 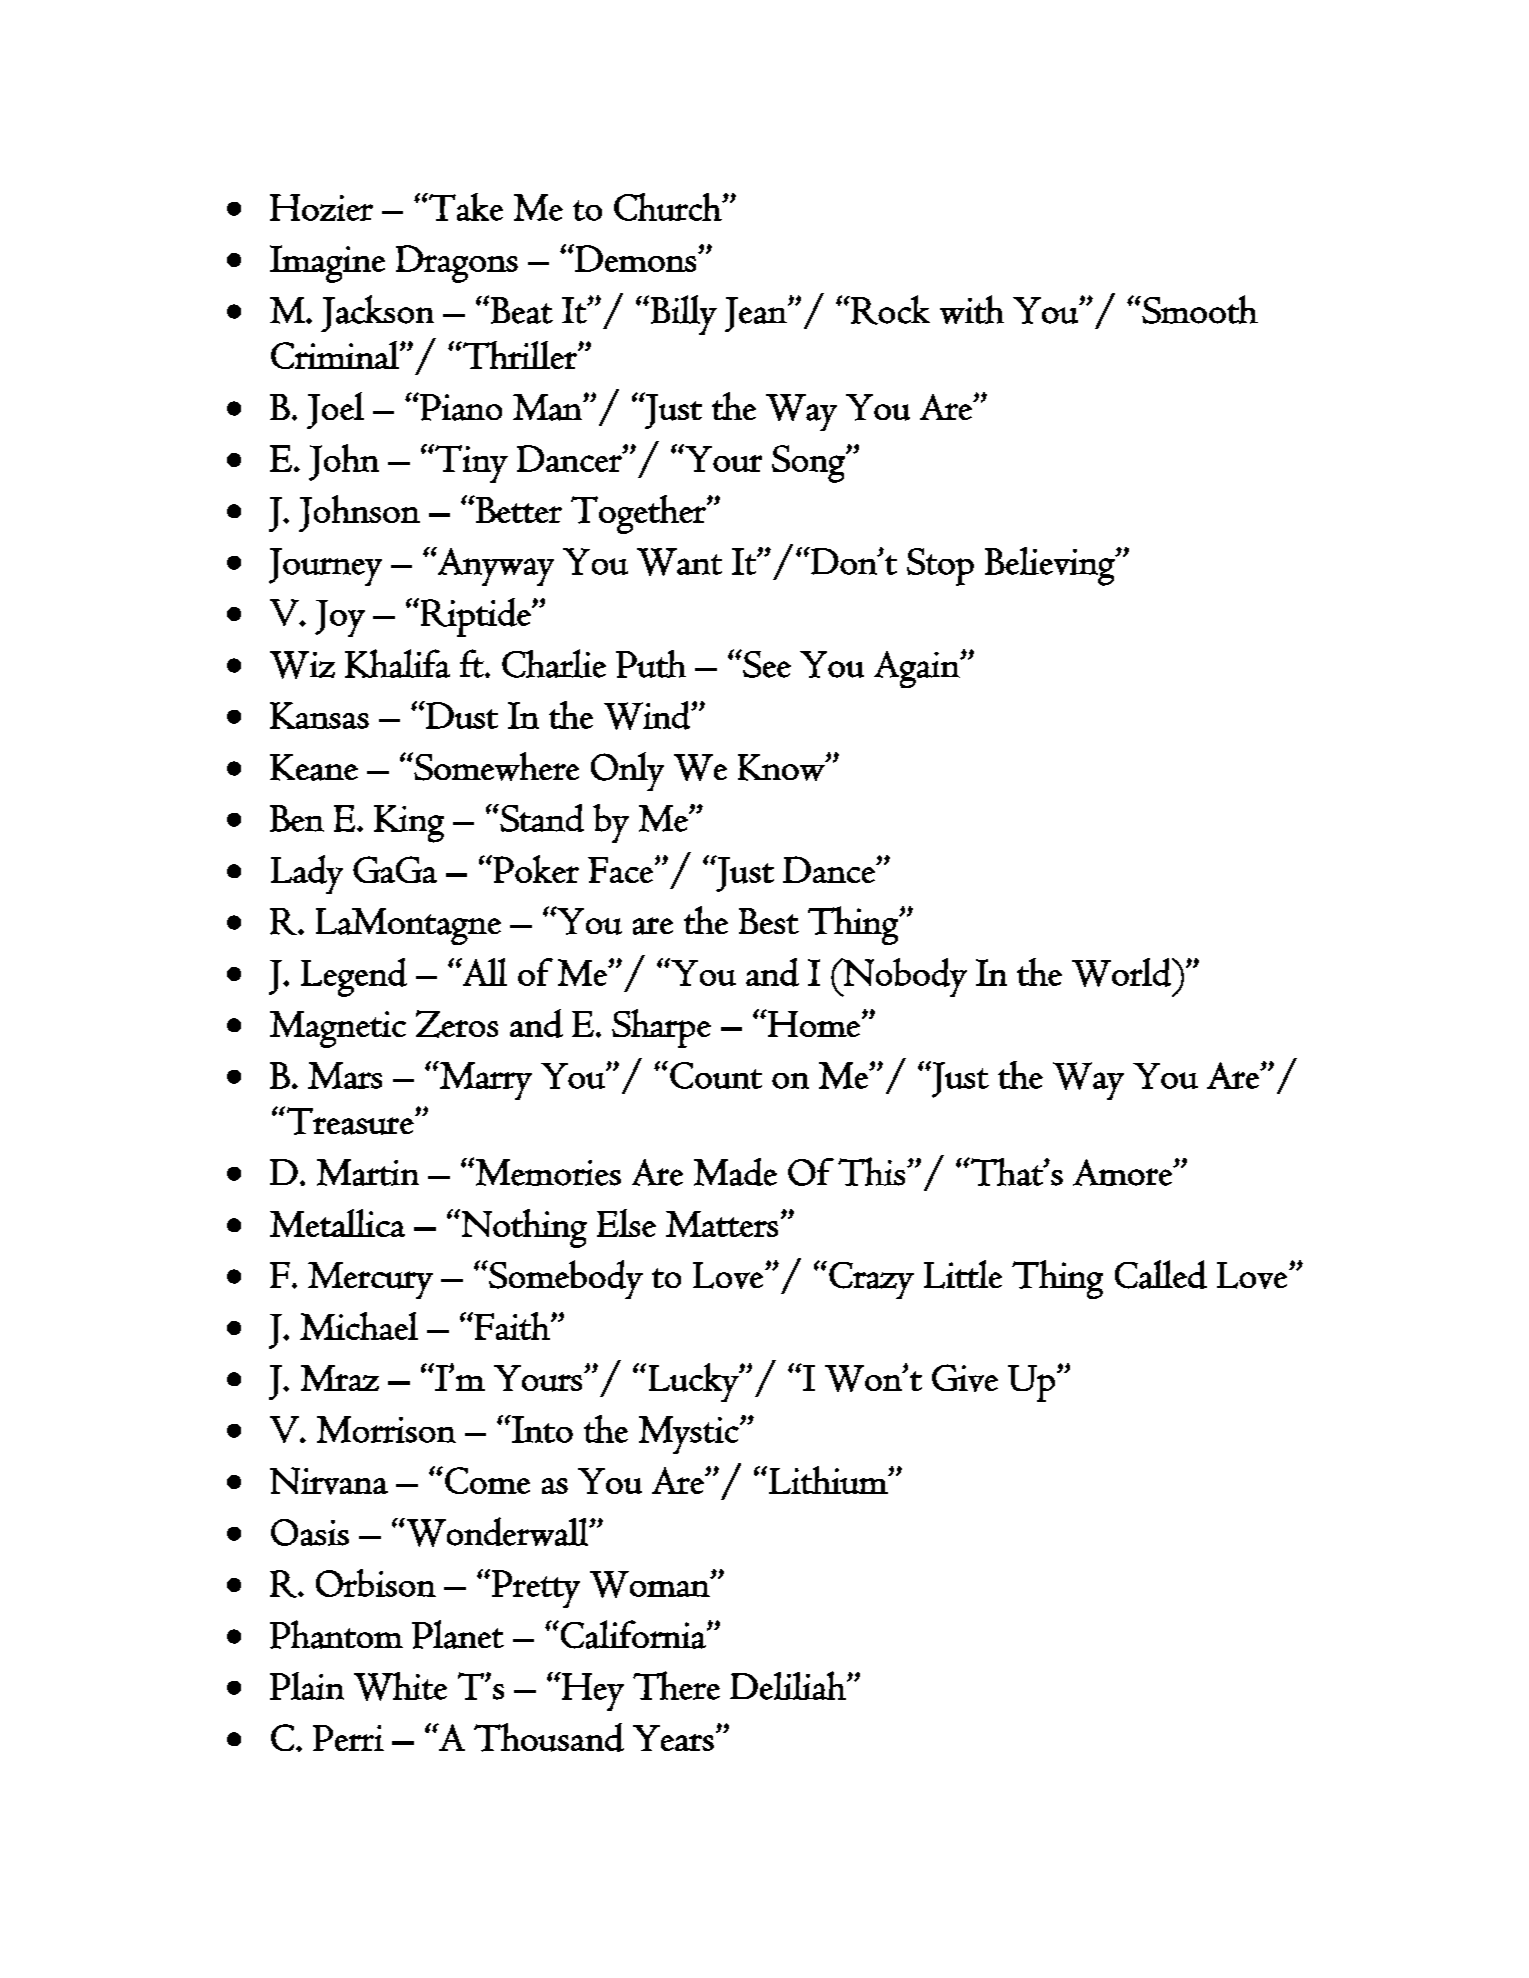 What do you see at coordinates (757, 314) in the page?
I see `Jean` at bounding box center [757, 314].
